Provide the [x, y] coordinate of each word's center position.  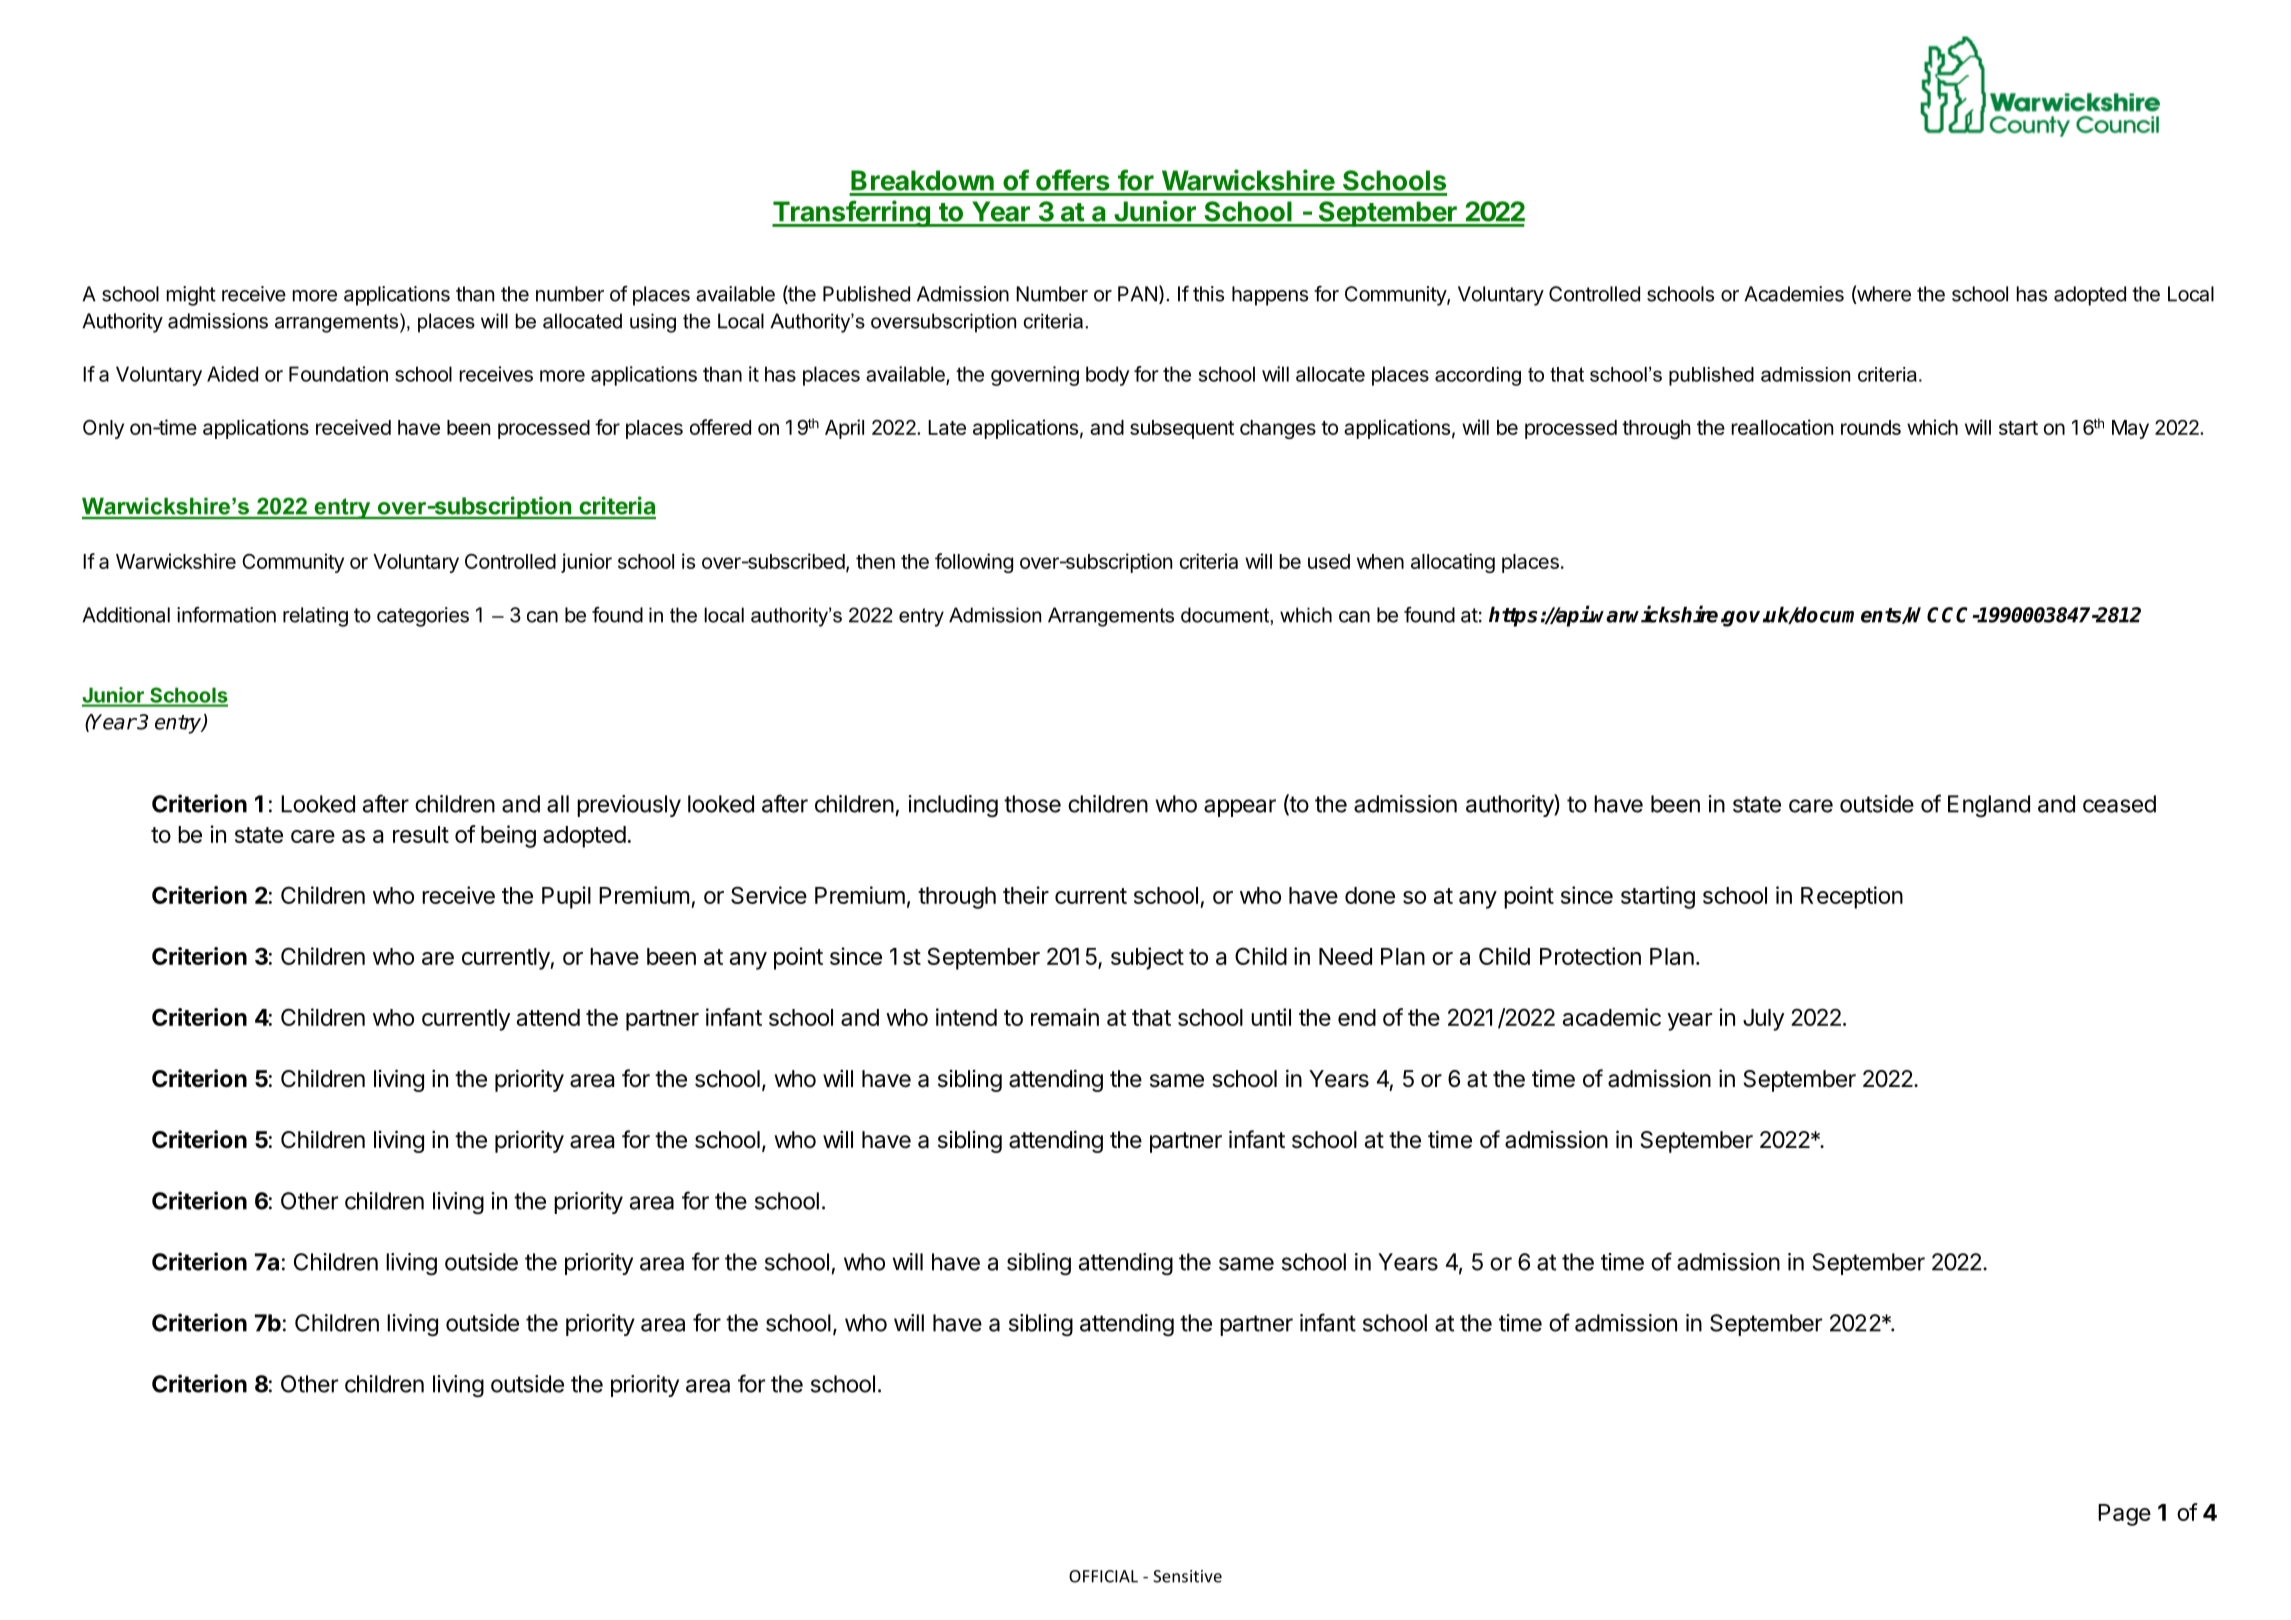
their [1026, 895]
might [191, 296]
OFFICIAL [1103, 1576]
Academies [1794, 294]
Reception [1852, 897]
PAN [1137, 294]
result [421, 834]
